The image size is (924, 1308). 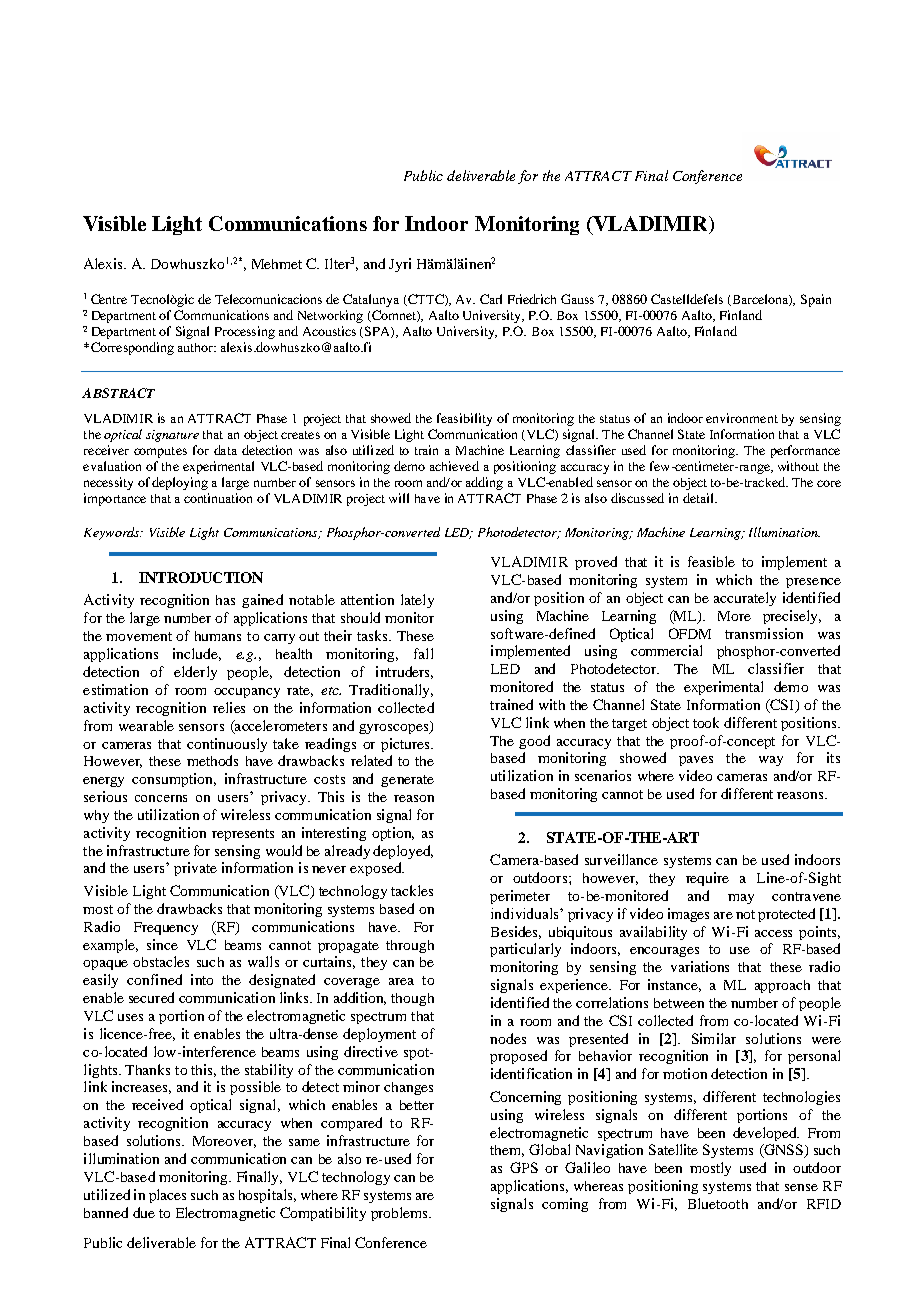 I want to click on places, so click(x=167, y=1196).
